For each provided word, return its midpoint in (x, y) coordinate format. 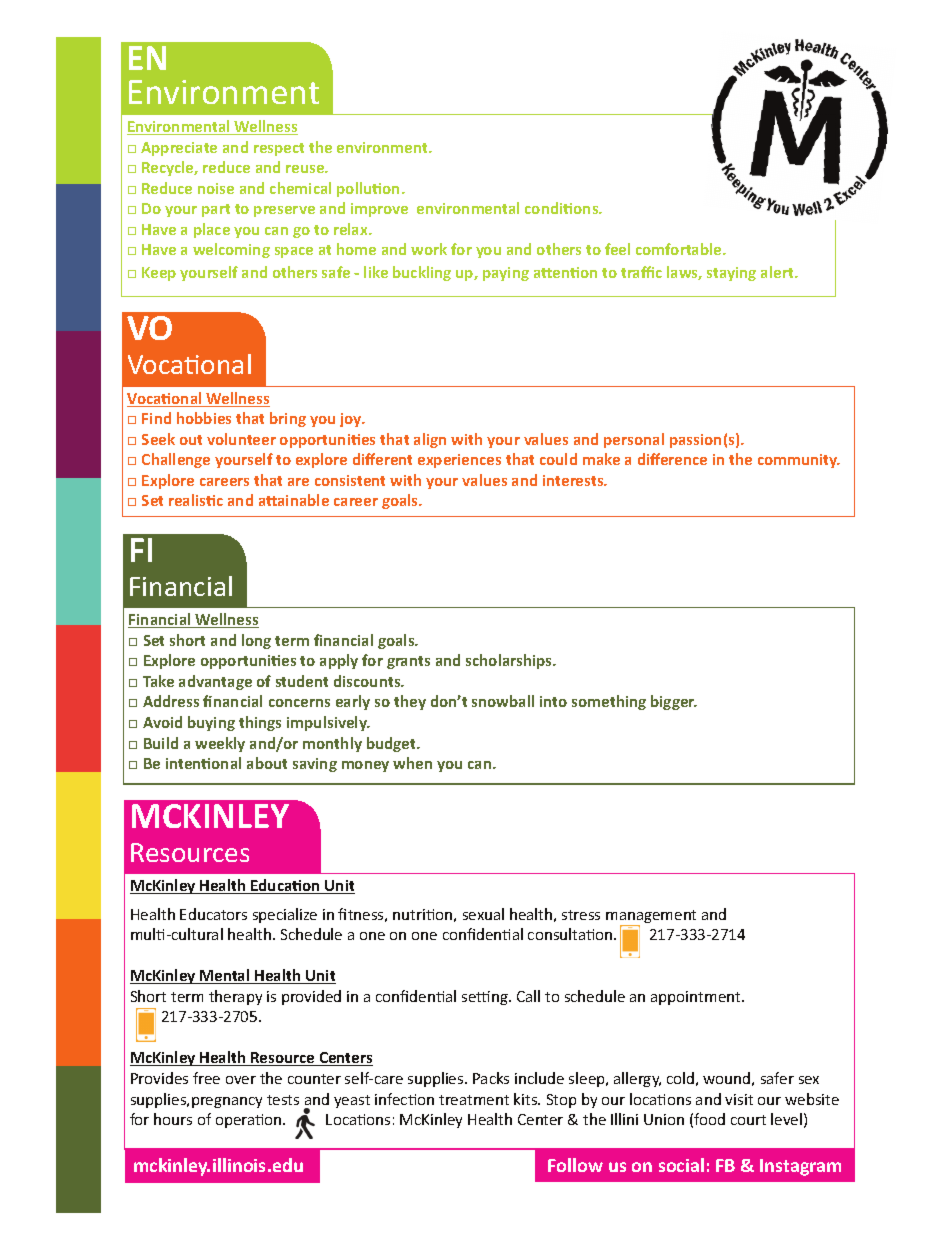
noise (216, 188)
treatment (474, 1100)
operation (250, 1121)
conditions (563, 208)
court (748, 1120)
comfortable (680, 249)
